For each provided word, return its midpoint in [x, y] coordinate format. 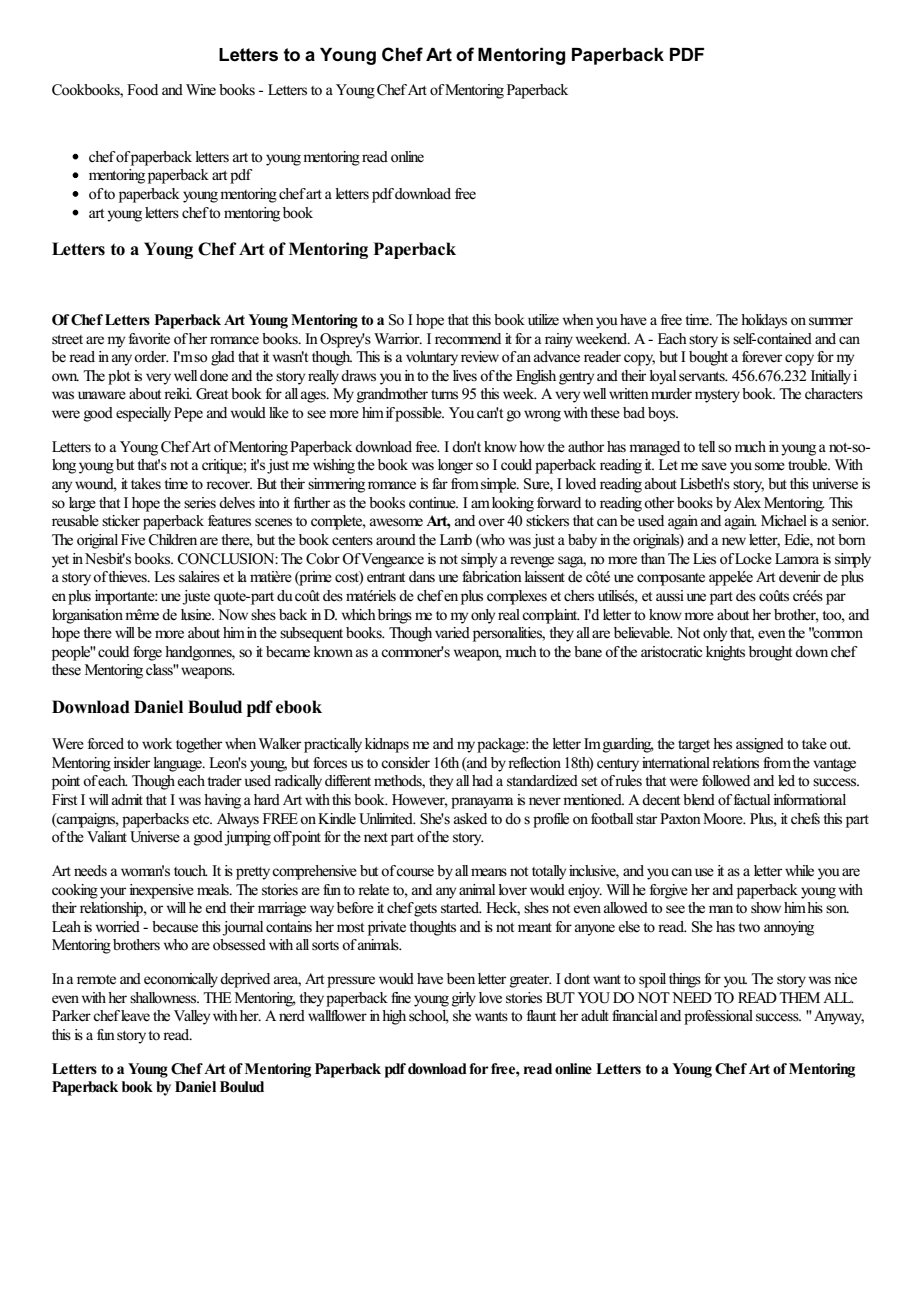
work [157, 743]
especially [143, 414]
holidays [764, 321]
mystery [717, 396]
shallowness [164, 998]
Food [142, 89]
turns [444, 395]
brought [770, 653]
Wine [201, 90]
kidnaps [387, 745]
